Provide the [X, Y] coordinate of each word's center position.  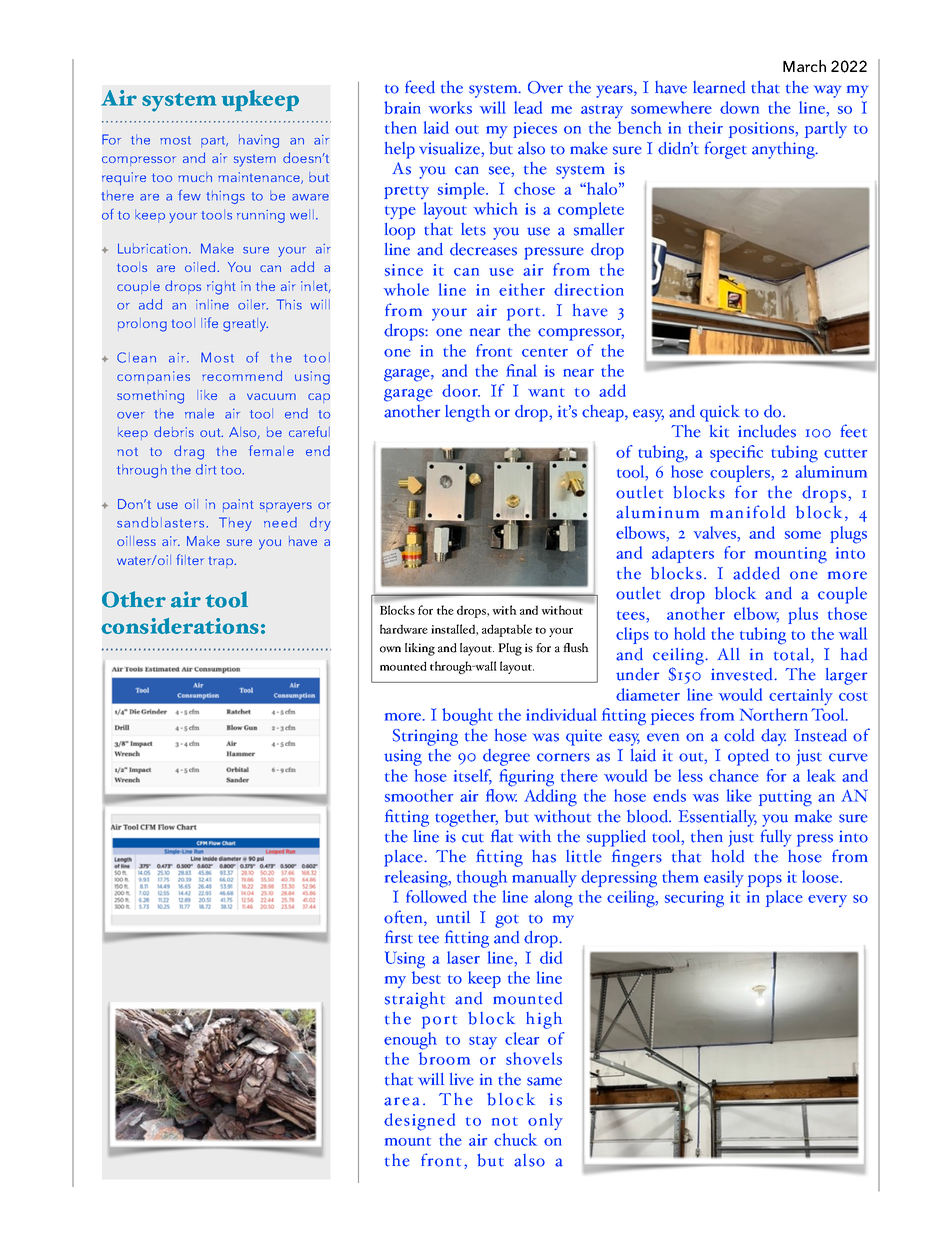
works [450, 107]
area [402, 1101]
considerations [180, 626]
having [259, 141]
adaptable [507, 630]
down [739, 107]
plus [803, 615]
